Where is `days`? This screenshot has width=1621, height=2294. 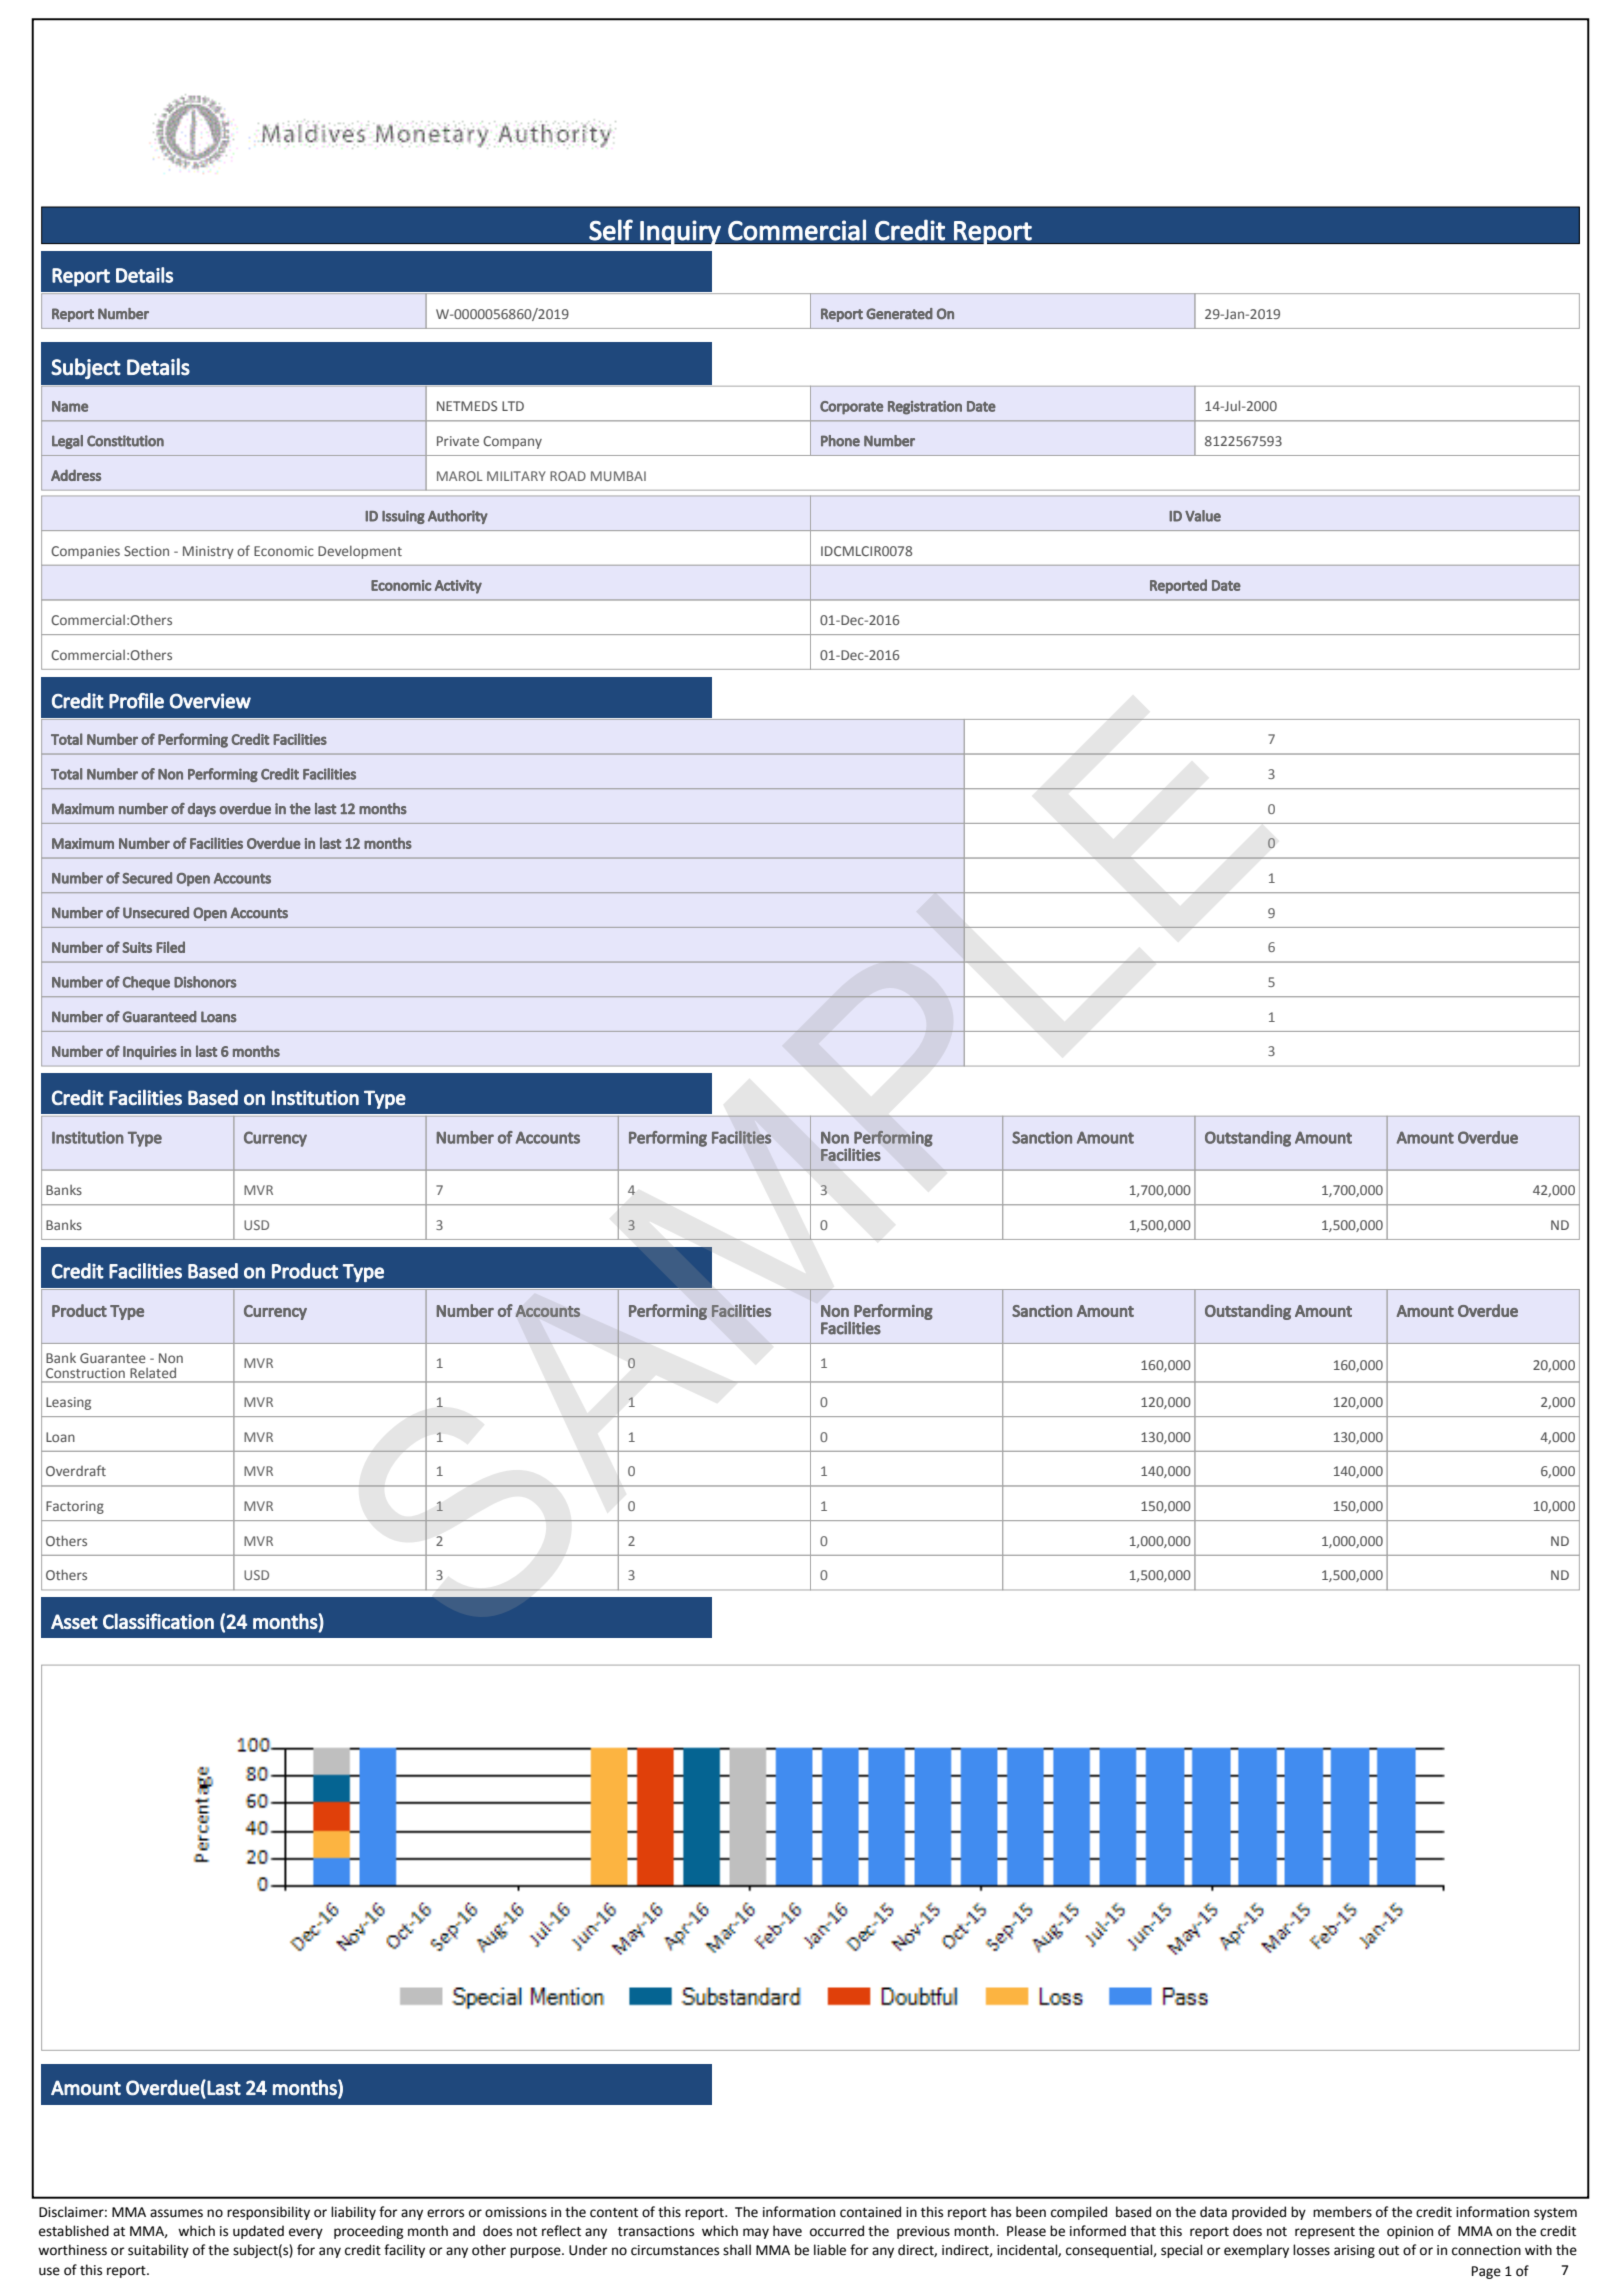 days is located at coordinates (202, 810).
